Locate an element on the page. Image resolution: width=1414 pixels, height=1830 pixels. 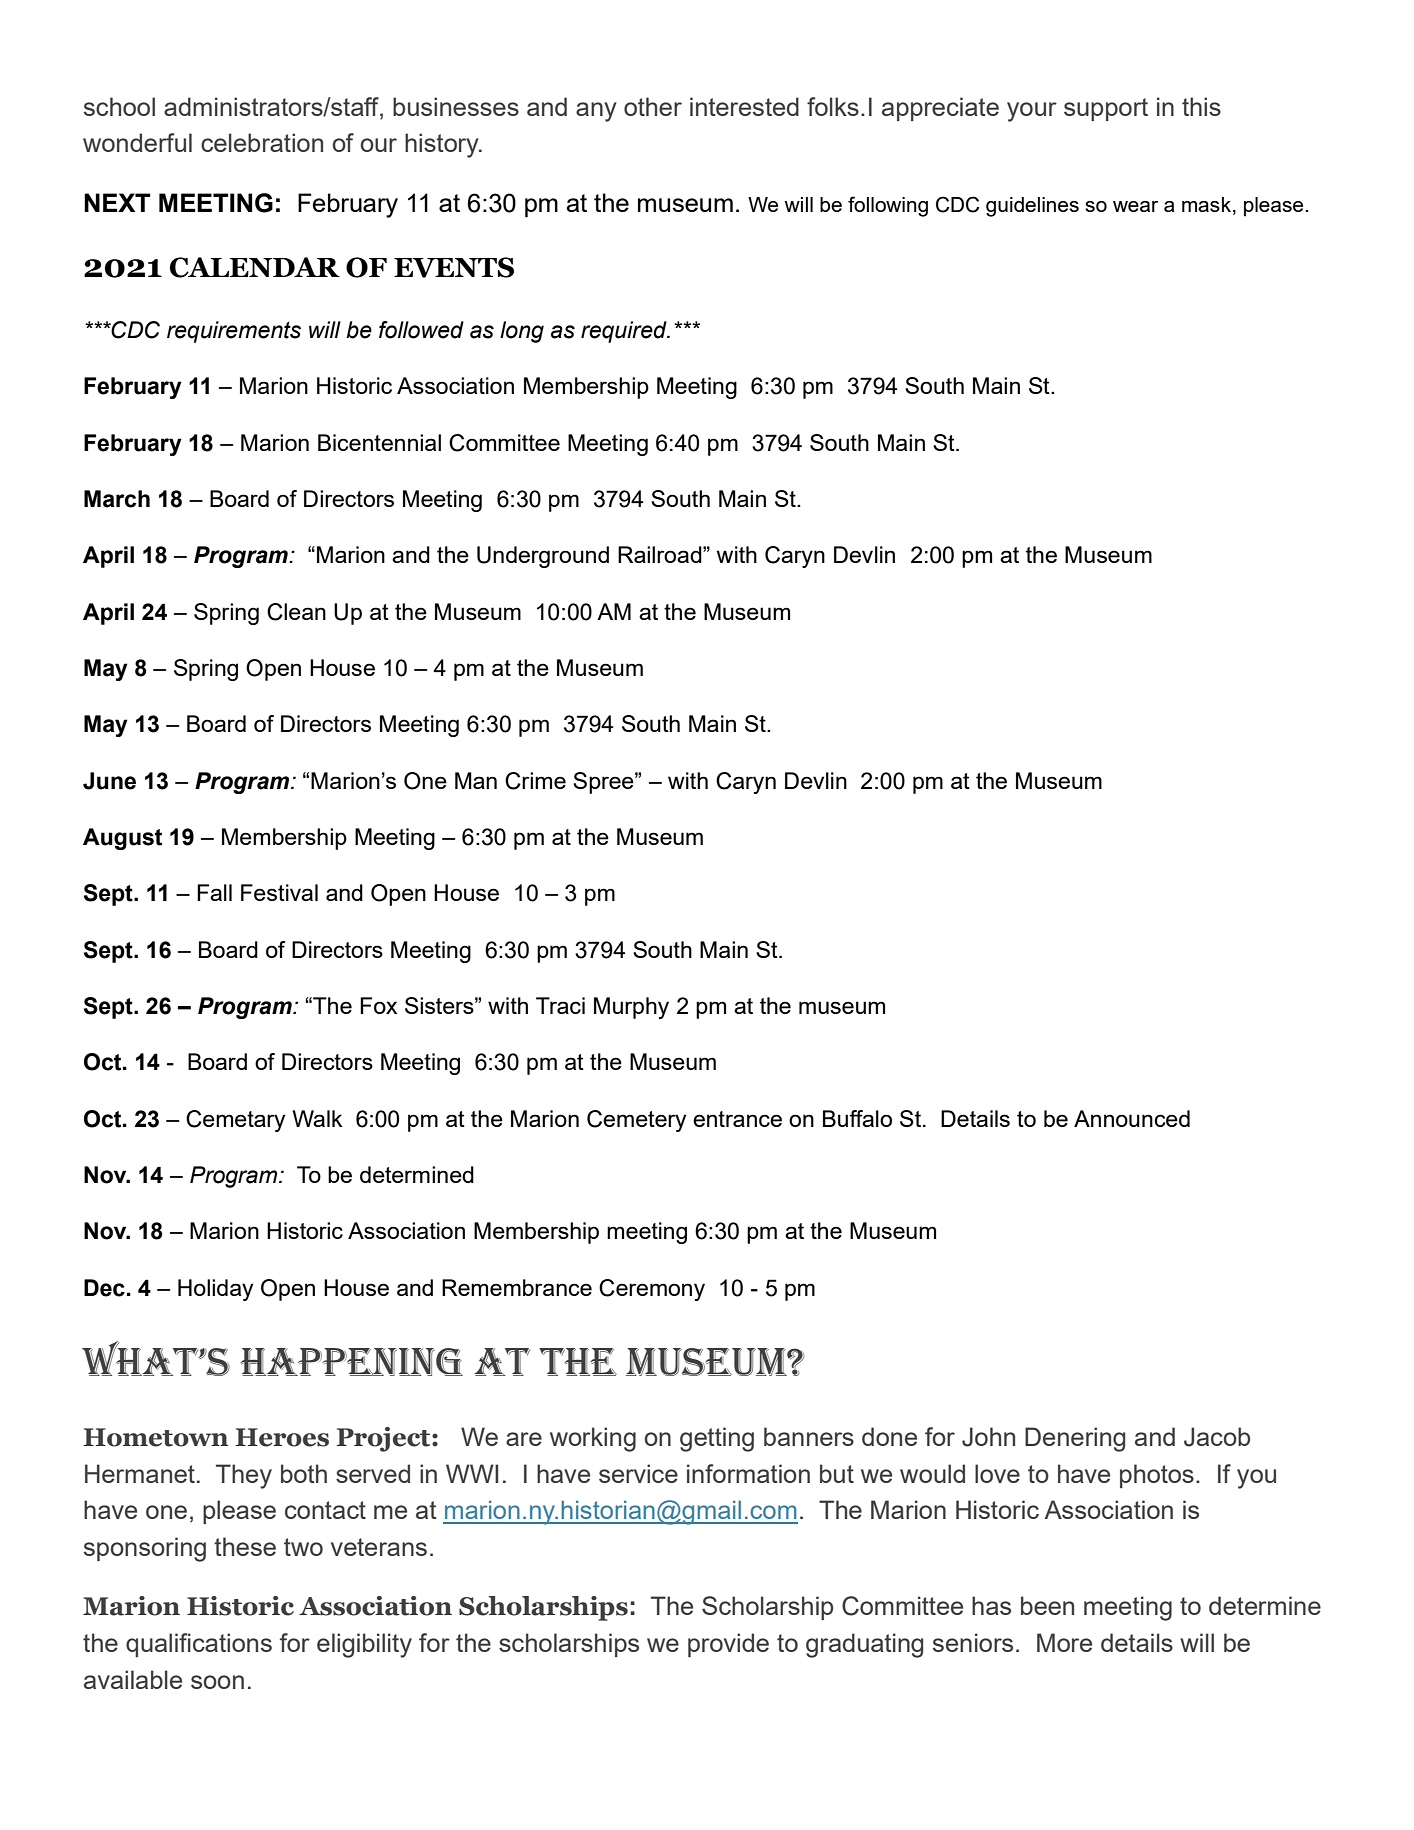
other is located at coordinates (653, 106).
